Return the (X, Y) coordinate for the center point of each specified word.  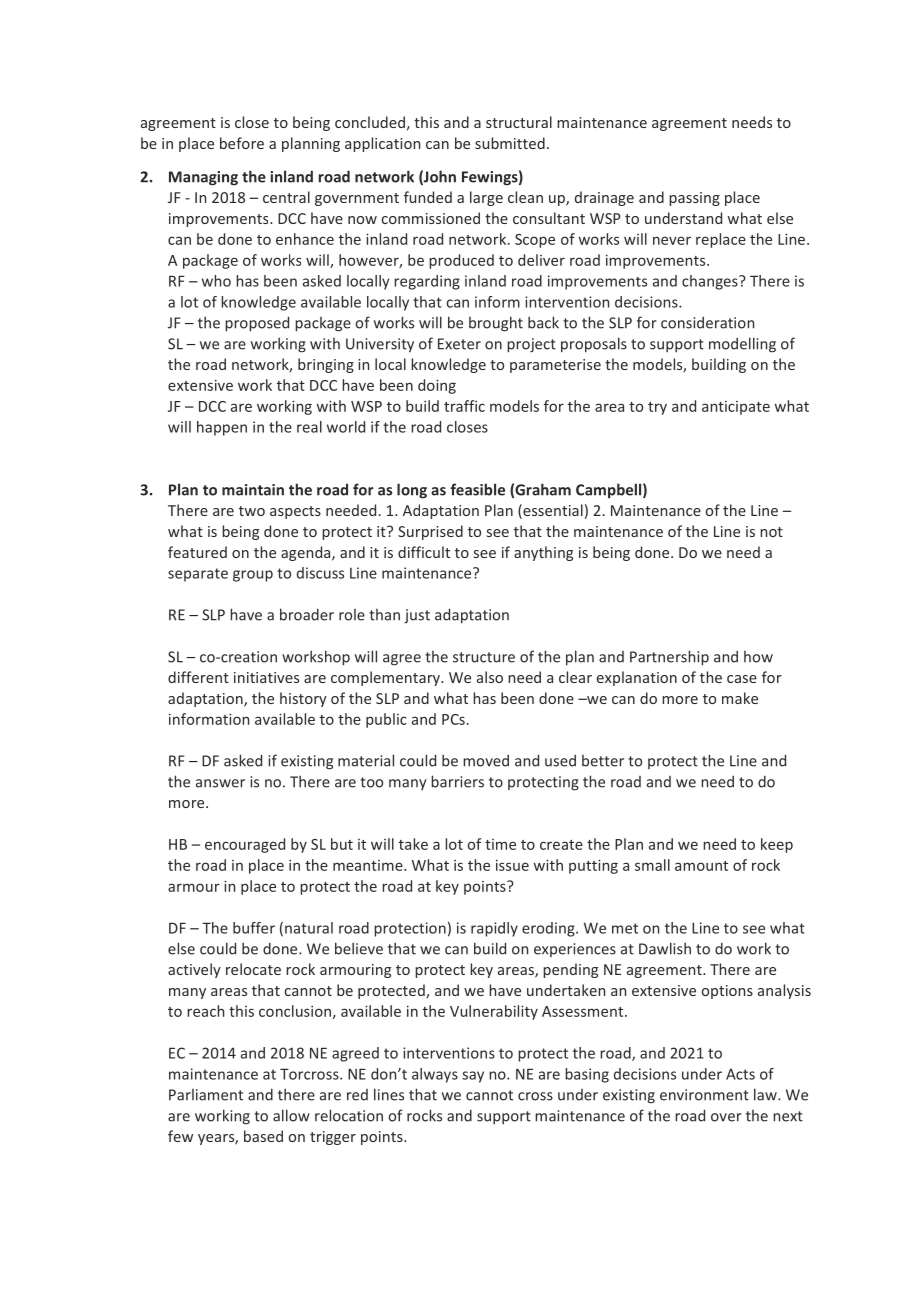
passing (694, 199)
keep (777, 845)
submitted (510, 143)
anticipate (736, 408)
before (242, 143)
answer (220, 783)
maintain (253, 490)
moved (486, 761)
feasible (477, 489)
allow (291, 1115)
